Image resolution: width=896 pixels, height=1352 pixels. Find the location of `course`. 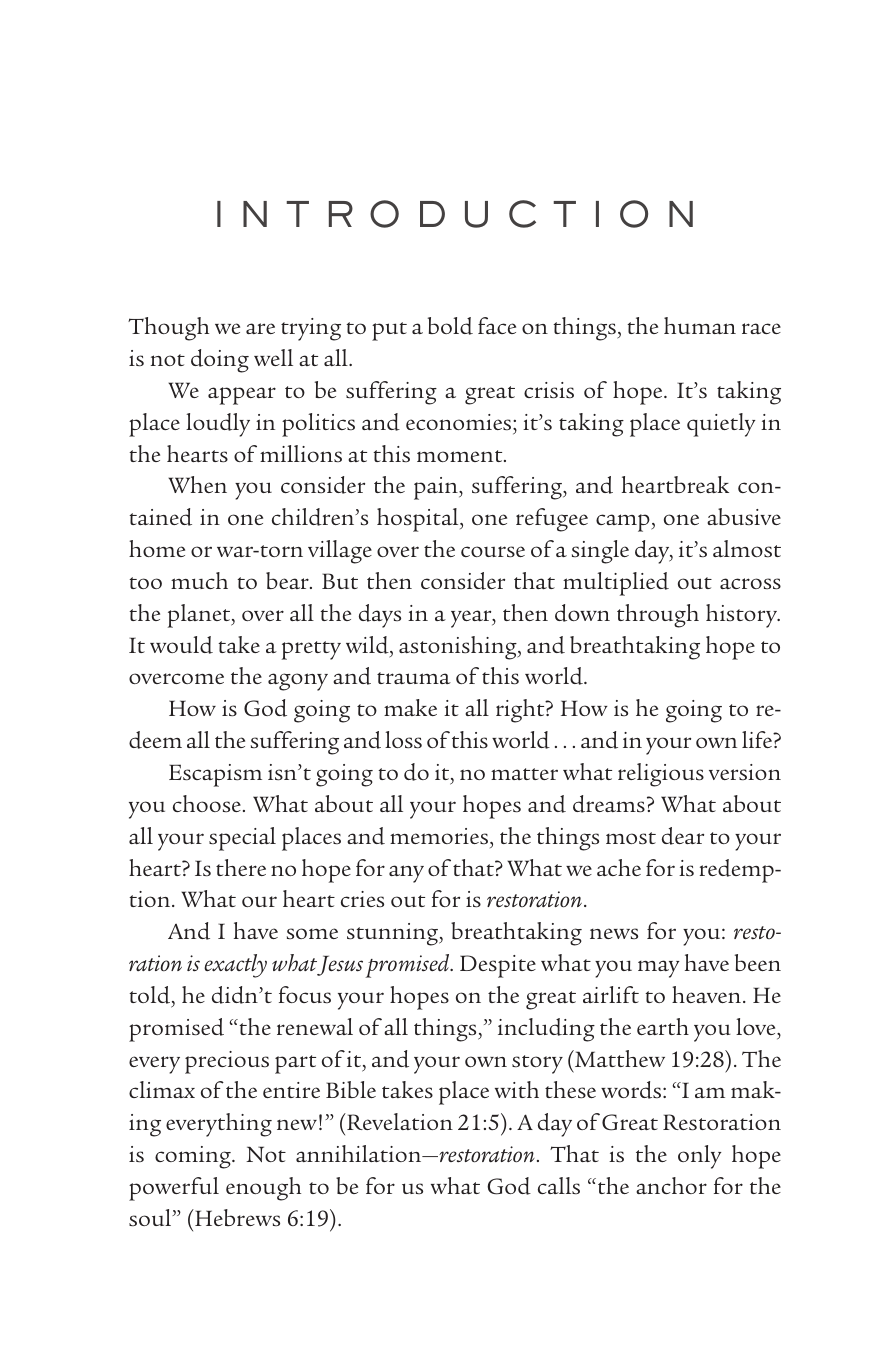

course is located at coordinates (493, 551).
